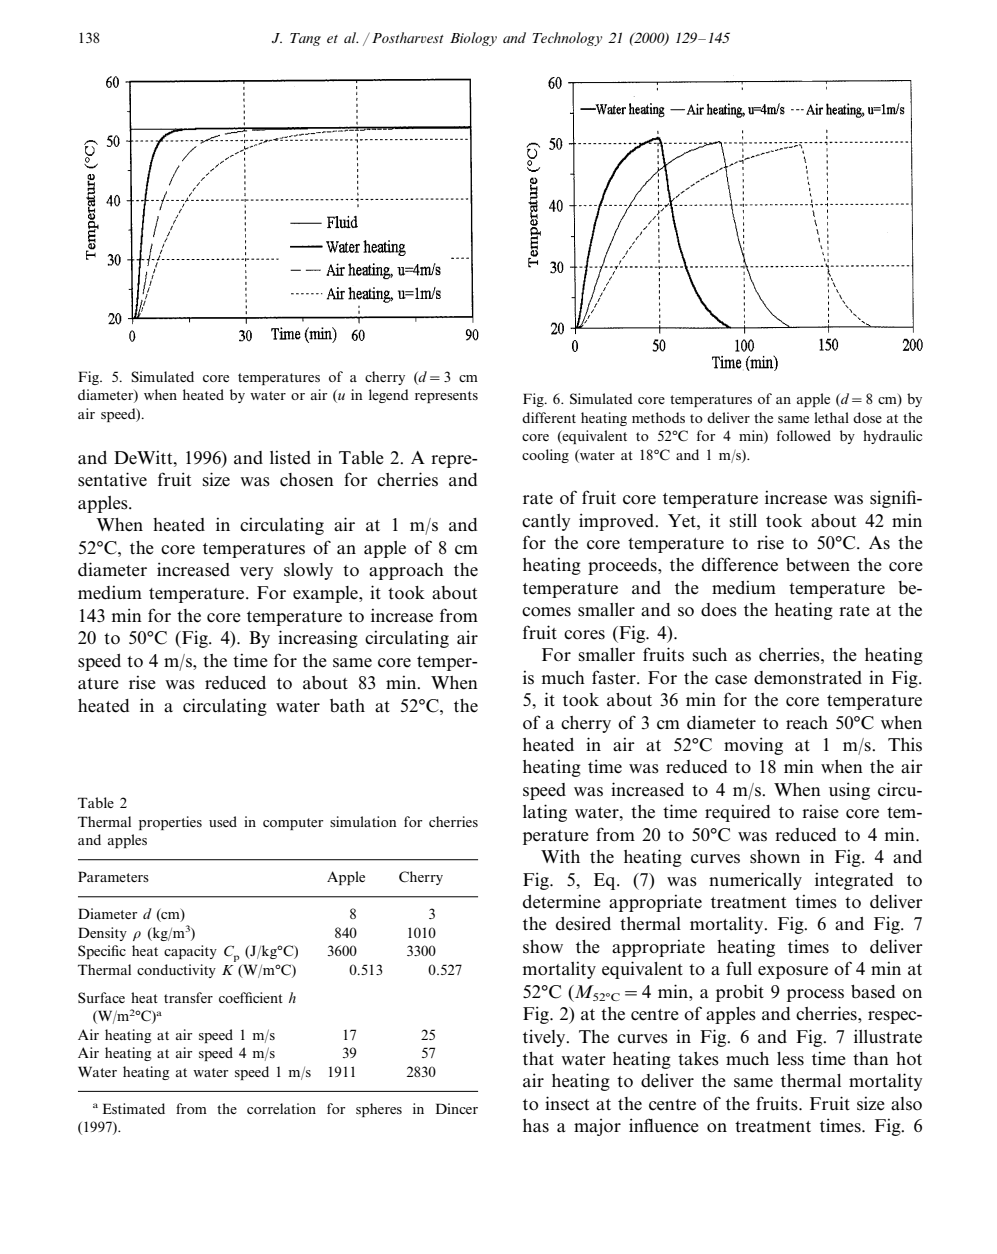 The image size is (997, 1254). Describe the element at coordinates (406, 571) in the screenshot. I see `approach` at that location.
